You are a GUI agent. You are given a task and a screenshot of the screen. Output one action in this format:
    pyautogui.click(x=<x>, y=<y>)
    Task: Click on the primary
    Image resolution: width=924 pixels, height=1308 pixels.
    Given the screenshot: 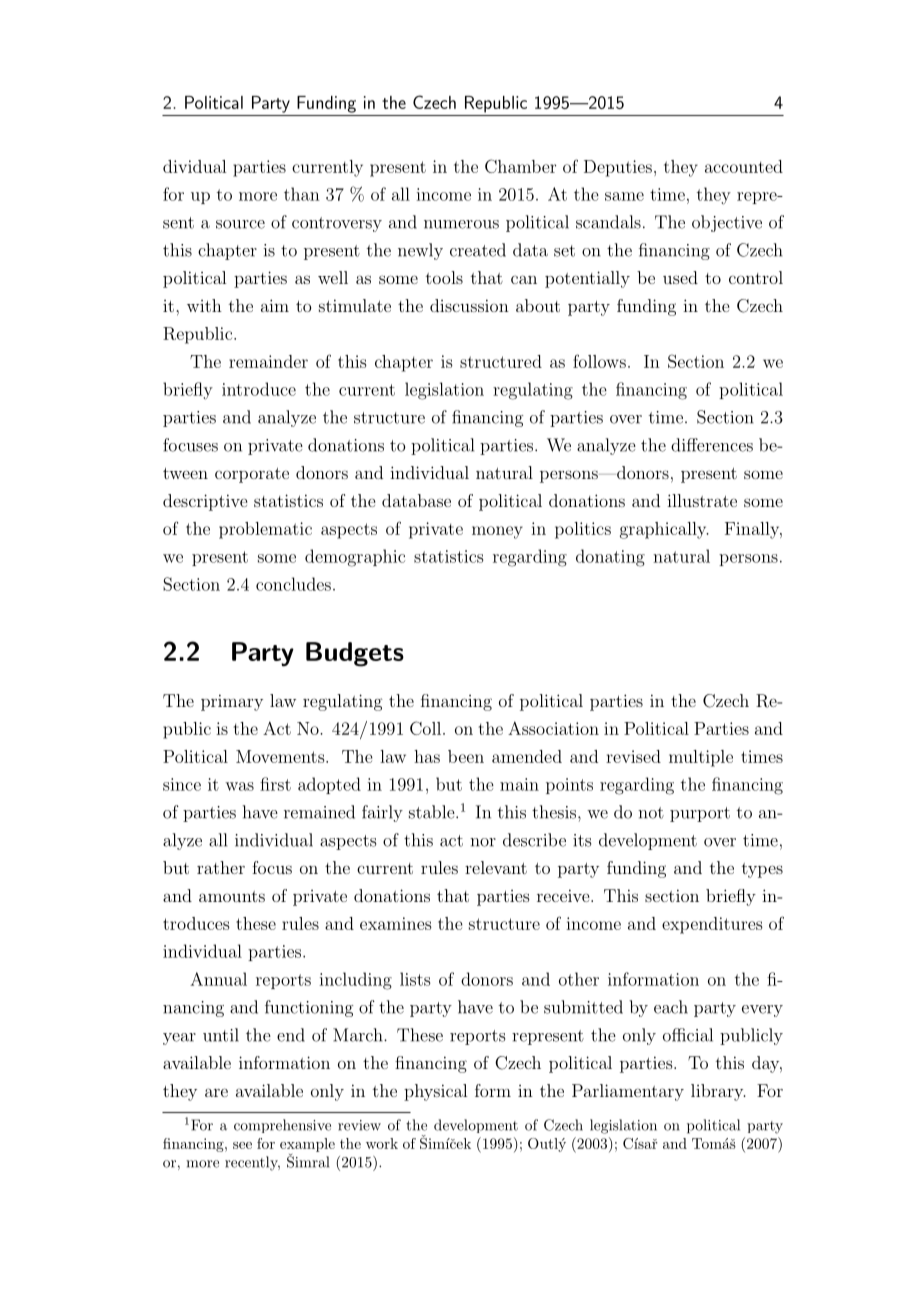 What is the action you would take?
    pyautogui.click(x=232, y=702)
